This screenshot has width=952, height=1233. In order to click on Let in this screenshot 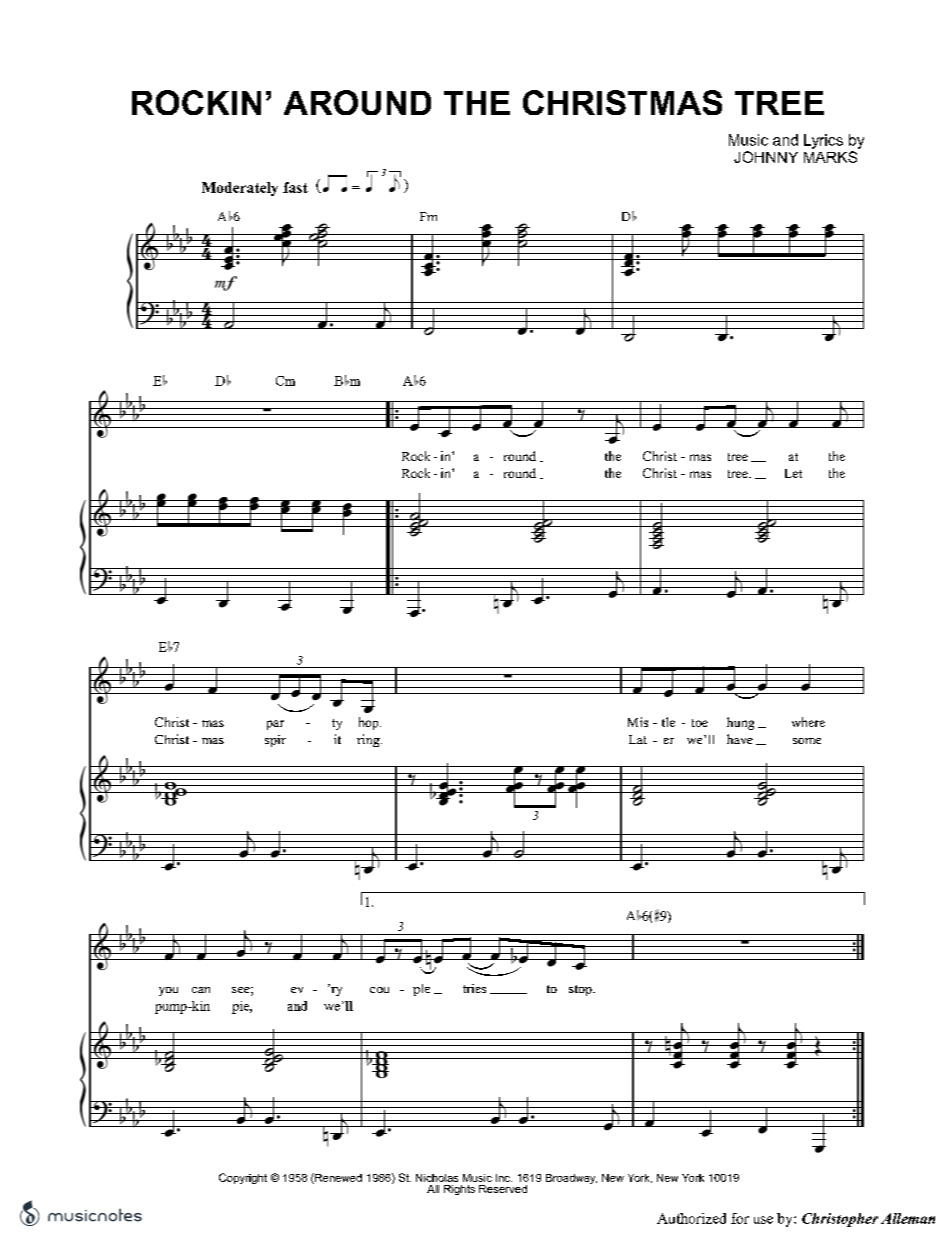, I will do `click(793, 473)`.
